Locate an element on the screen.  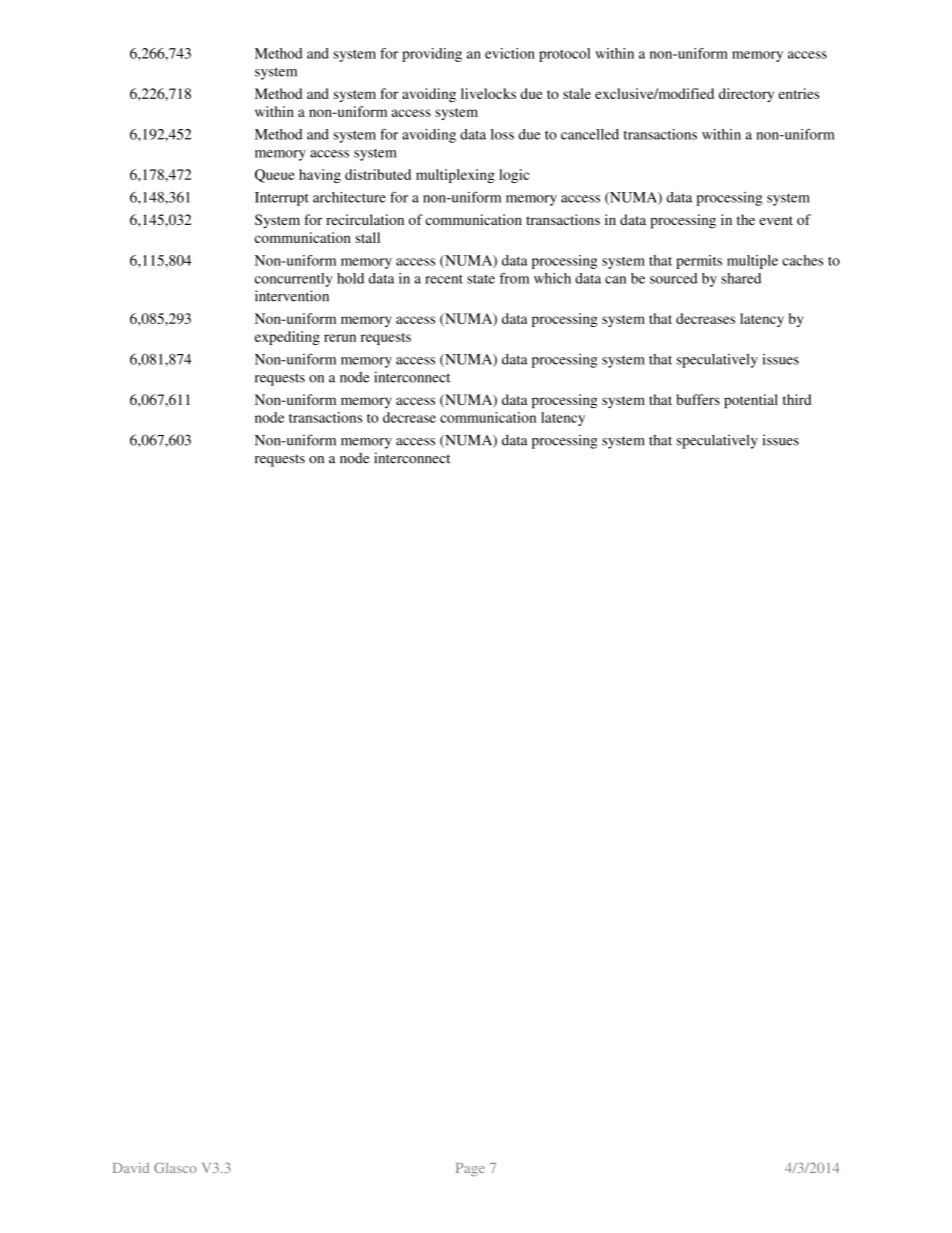
sourced is located at coordinates (673, 278).
